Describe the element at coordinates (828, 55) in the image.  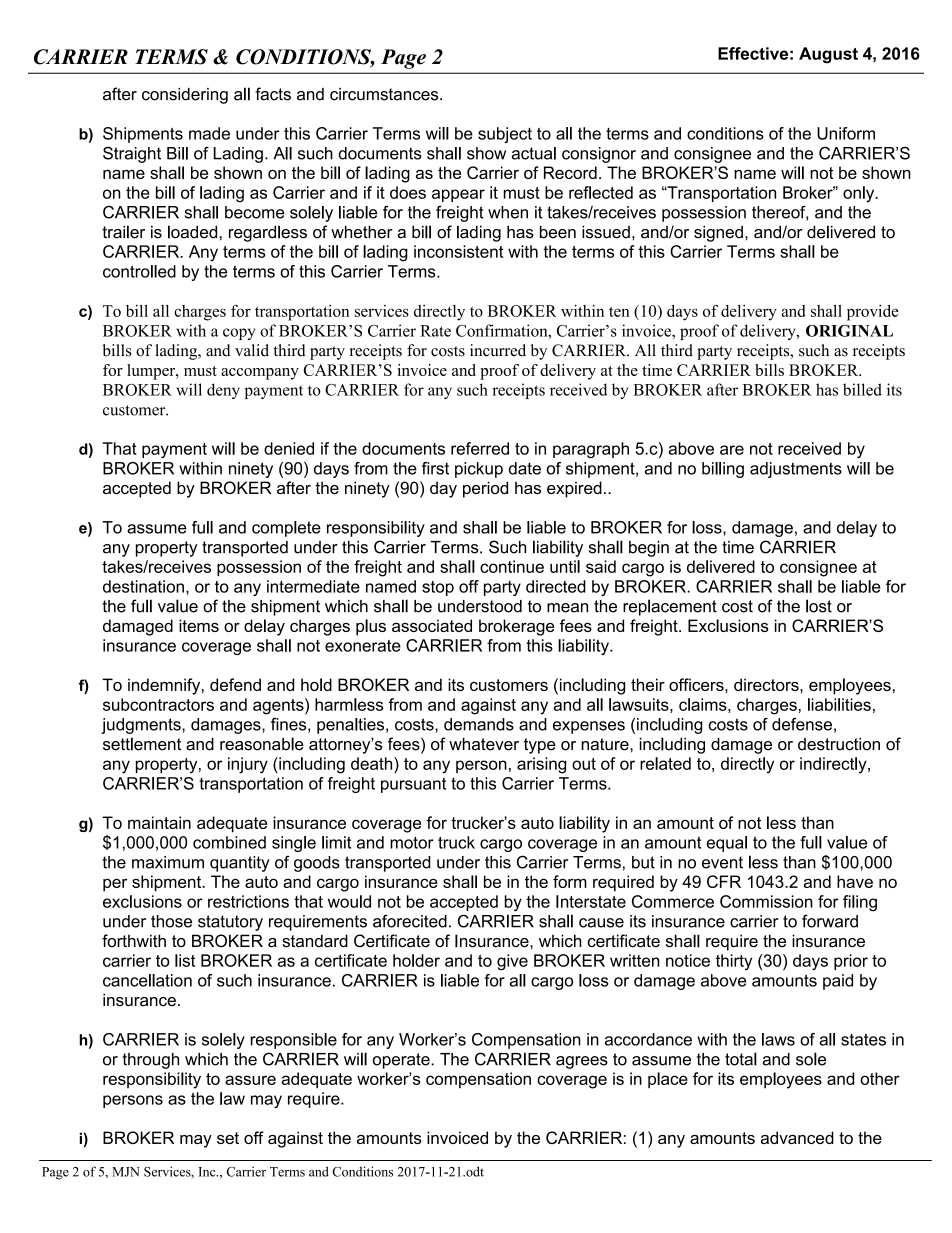
I see `August` at that location.
